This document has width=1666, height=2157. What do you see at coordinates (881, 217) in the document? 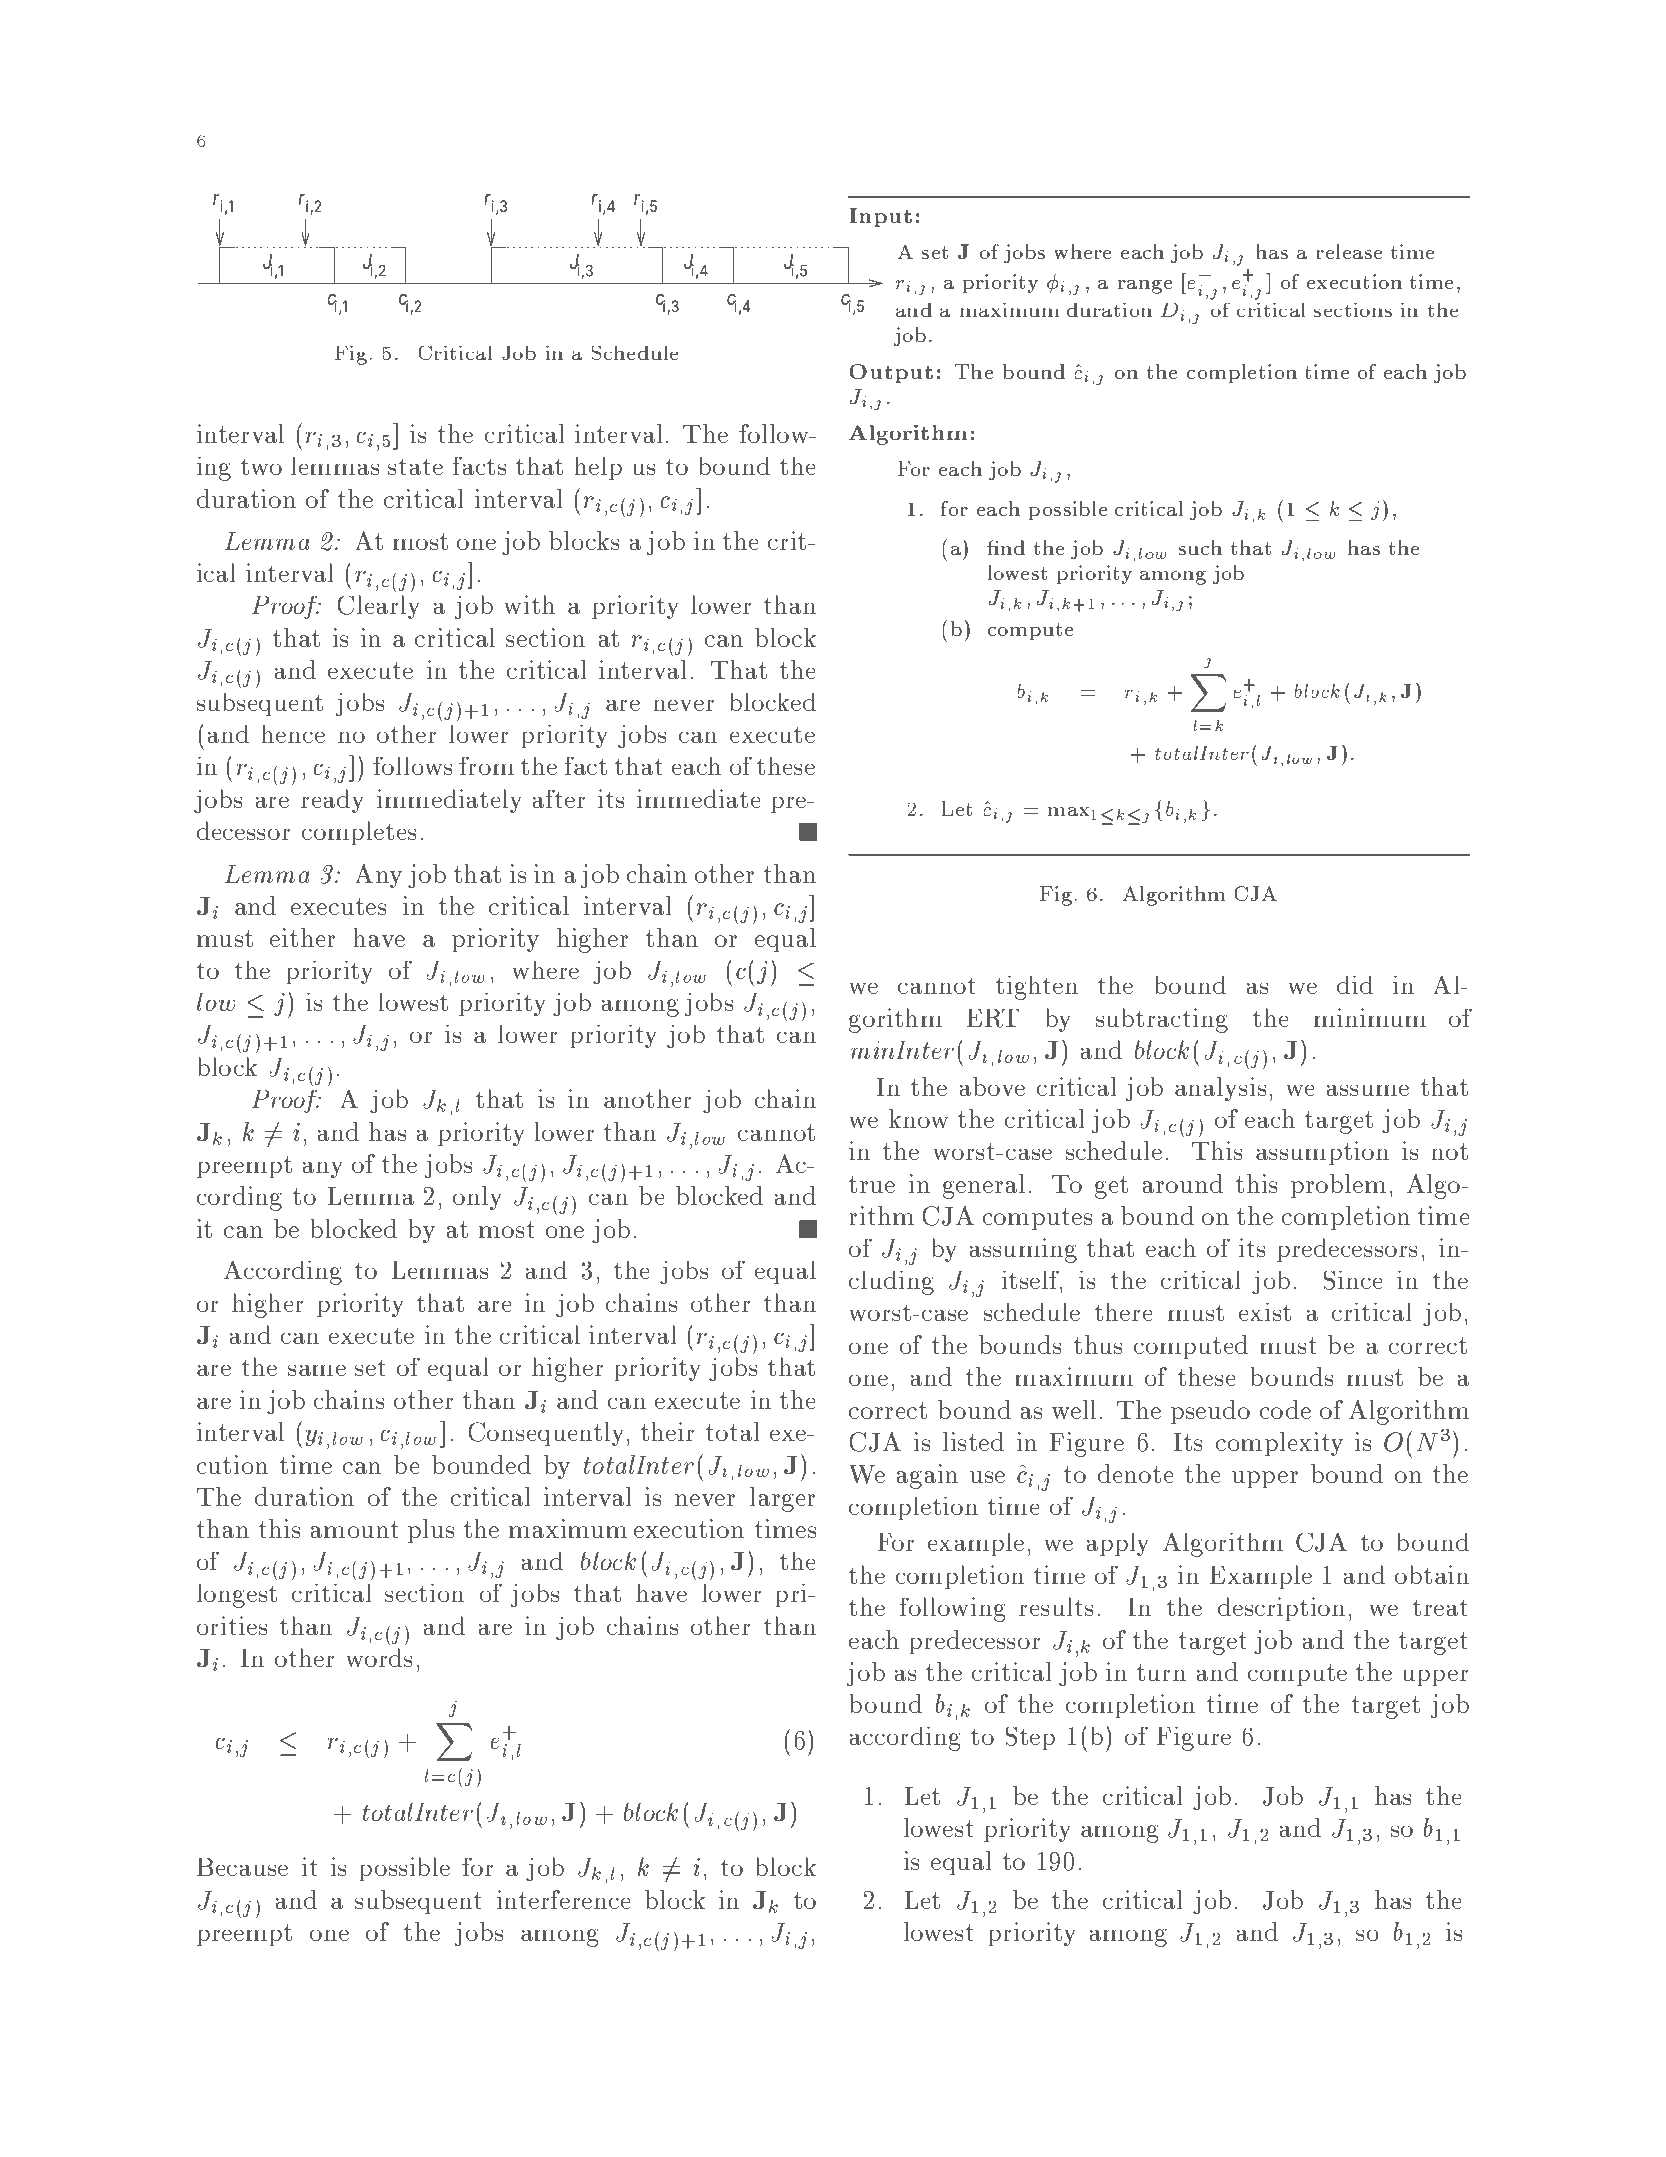
I see `Input` at bounding box center [881, 217].
